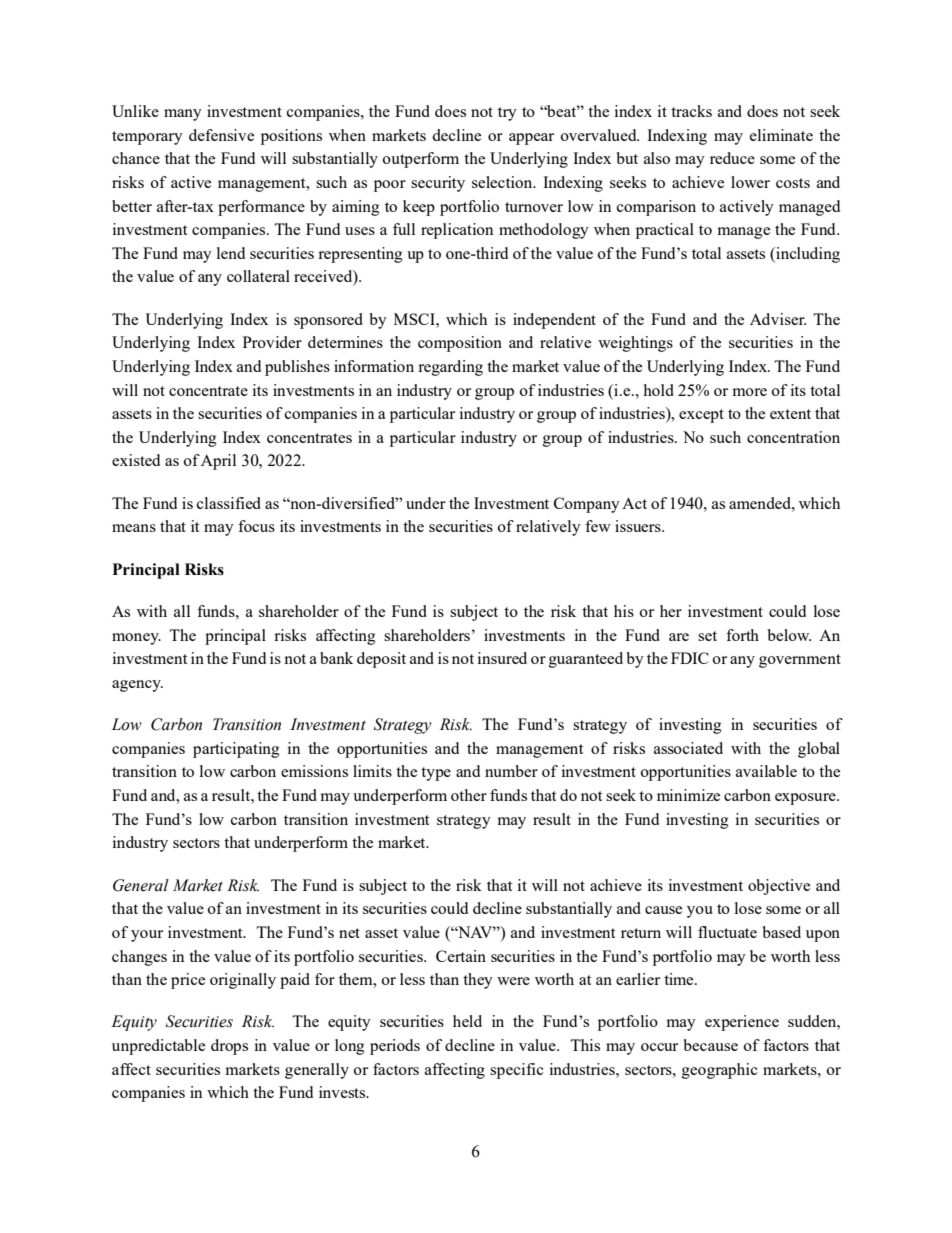  Describe the element at coordinates (531, 139) in the page. I see `appear` at that location.
